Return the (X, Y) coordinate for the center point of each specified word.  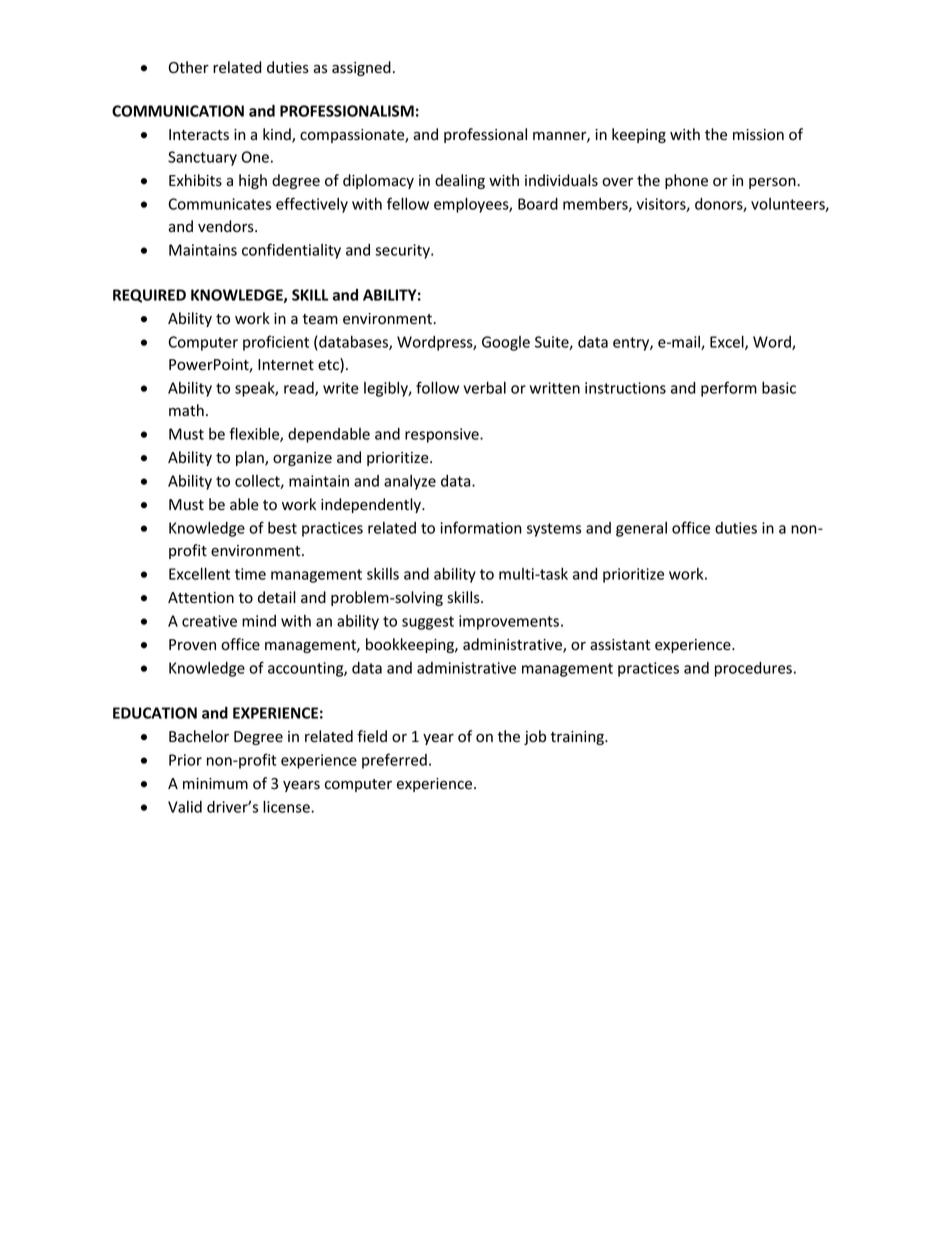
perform (729, 389)
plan (251, 458)
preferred (394, 761)
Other (189, 67)
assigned (361, 68)
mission (758, 135)
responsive (443, 435)
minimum (215, 783)
